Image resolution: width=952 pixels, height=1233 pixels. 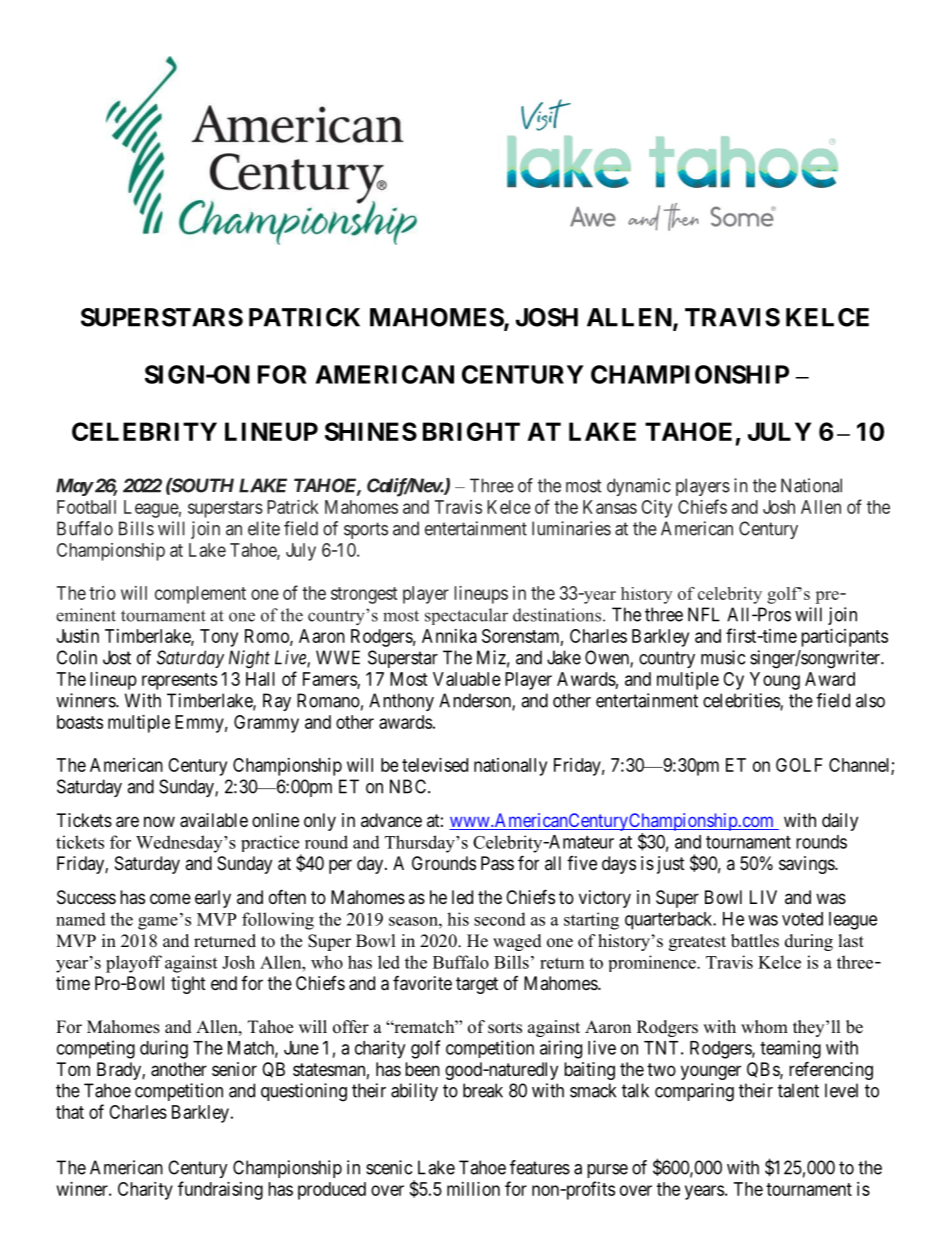 I want to click on now, so click(x=159, y=821).
